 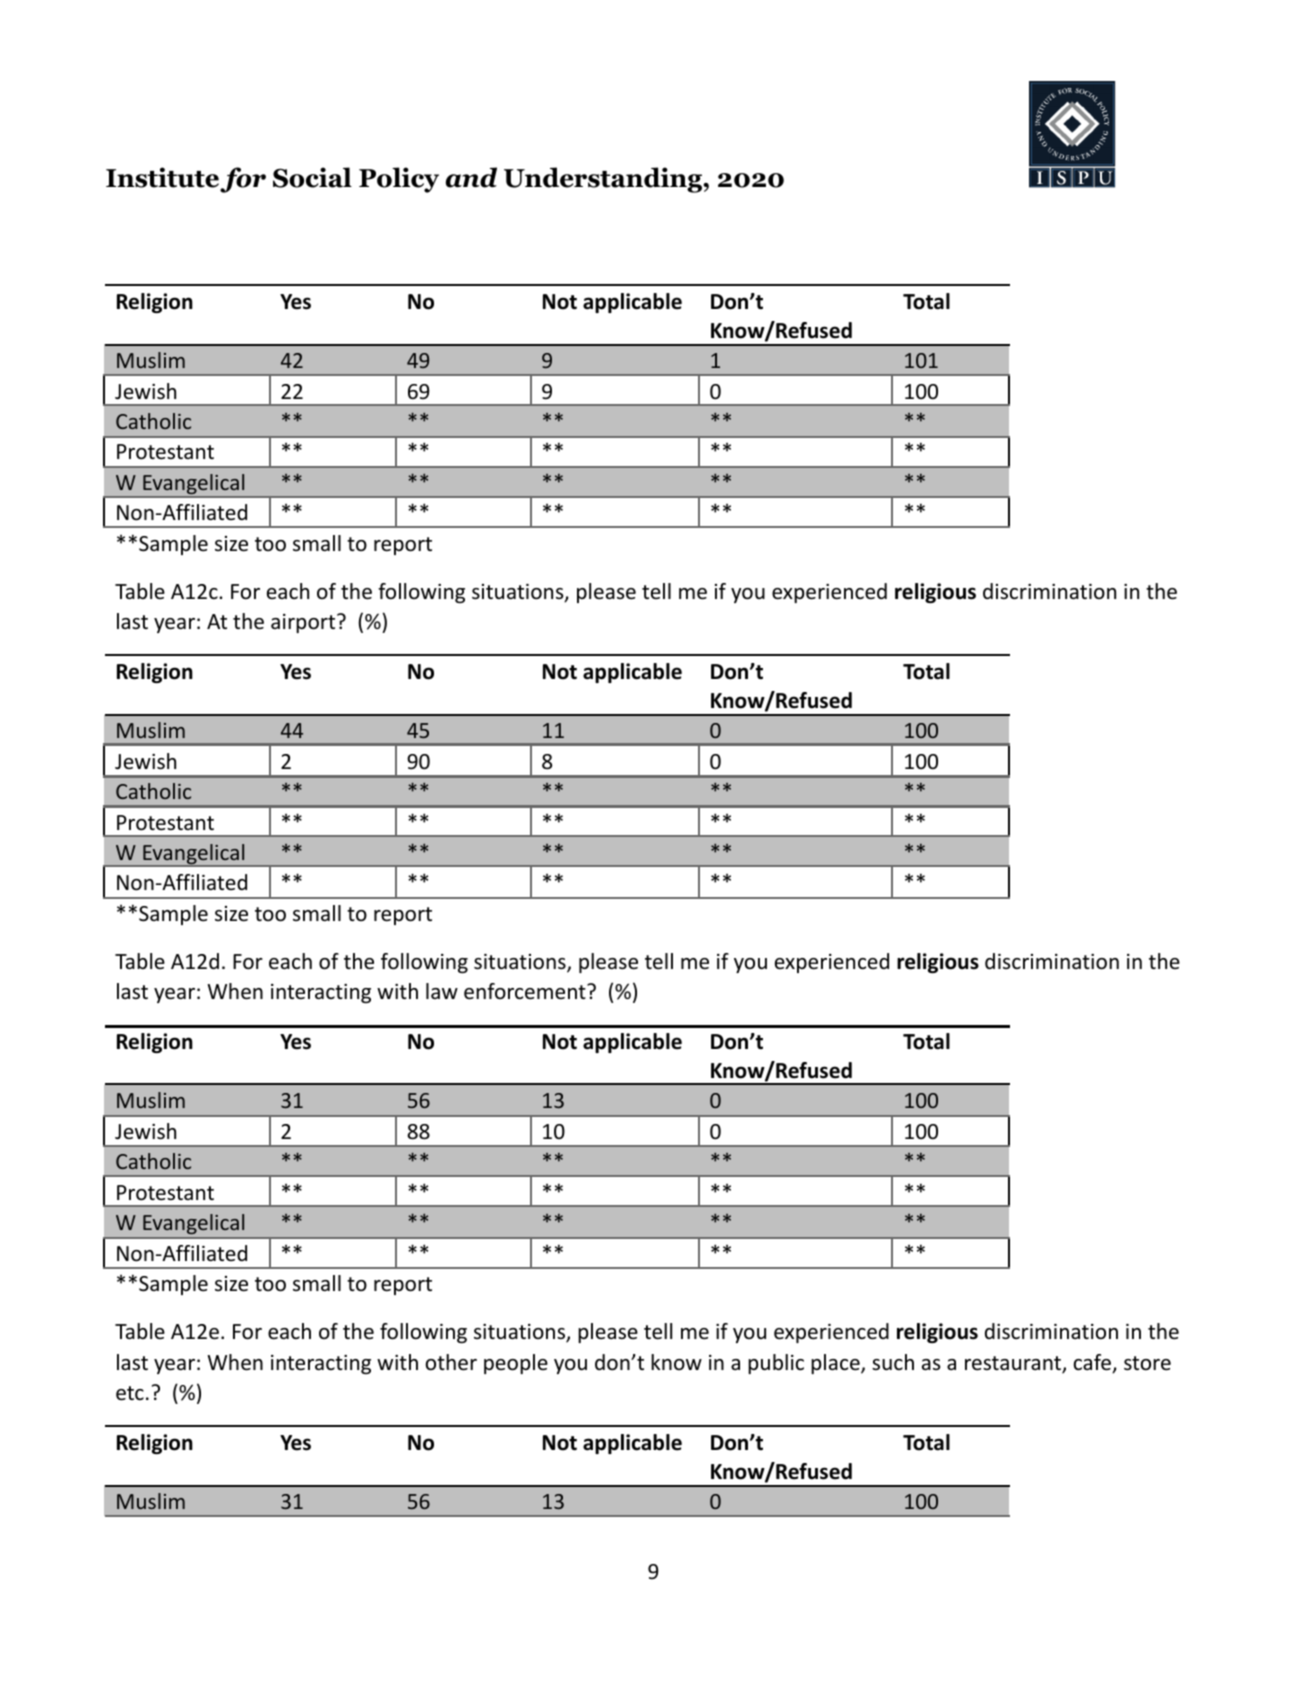 What do you see at coordinates (442, 991) in the page?
I see `law` at bounding box center [442, 991].
